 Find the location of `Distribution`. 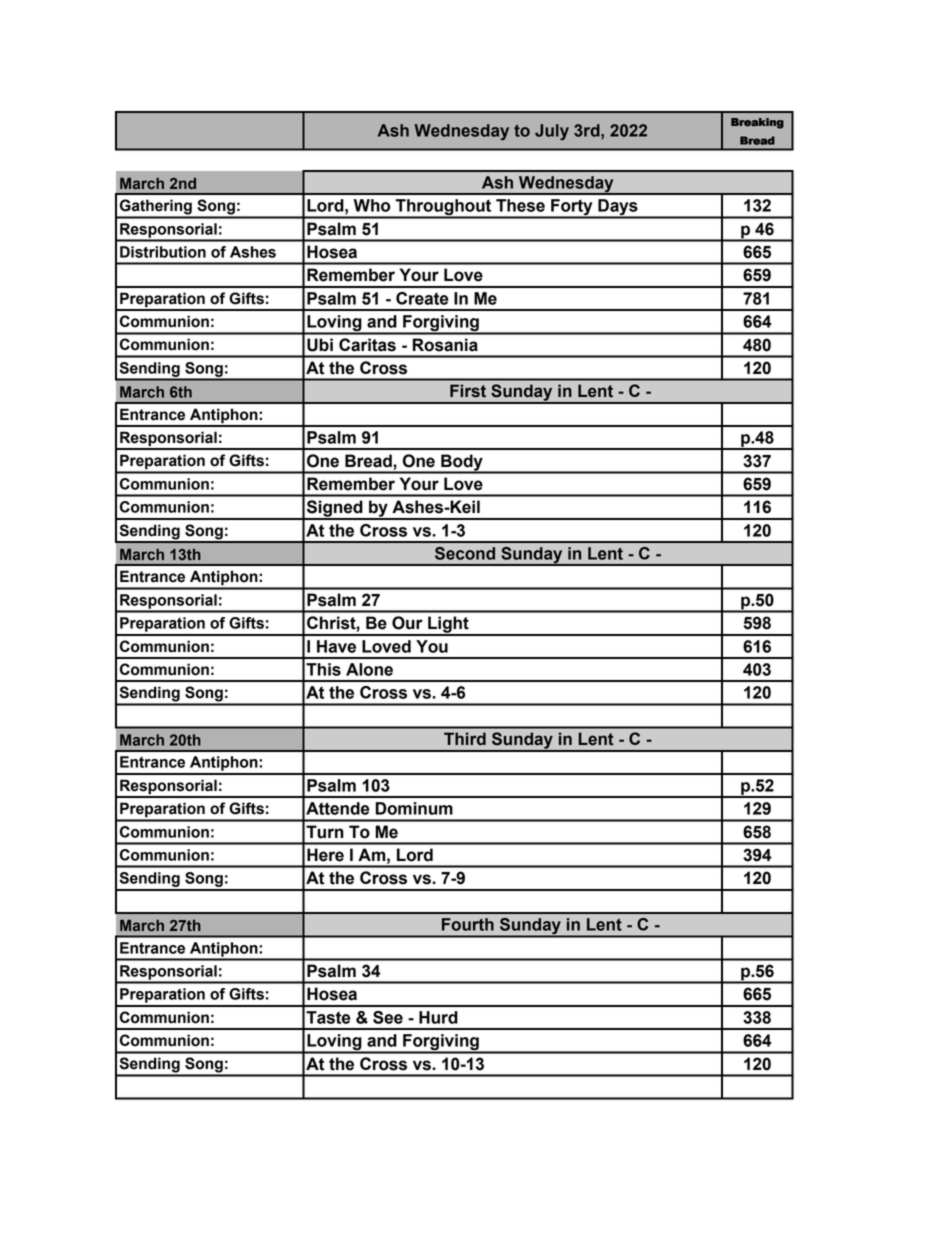

Distribution is located at coordinates (163, 252).
